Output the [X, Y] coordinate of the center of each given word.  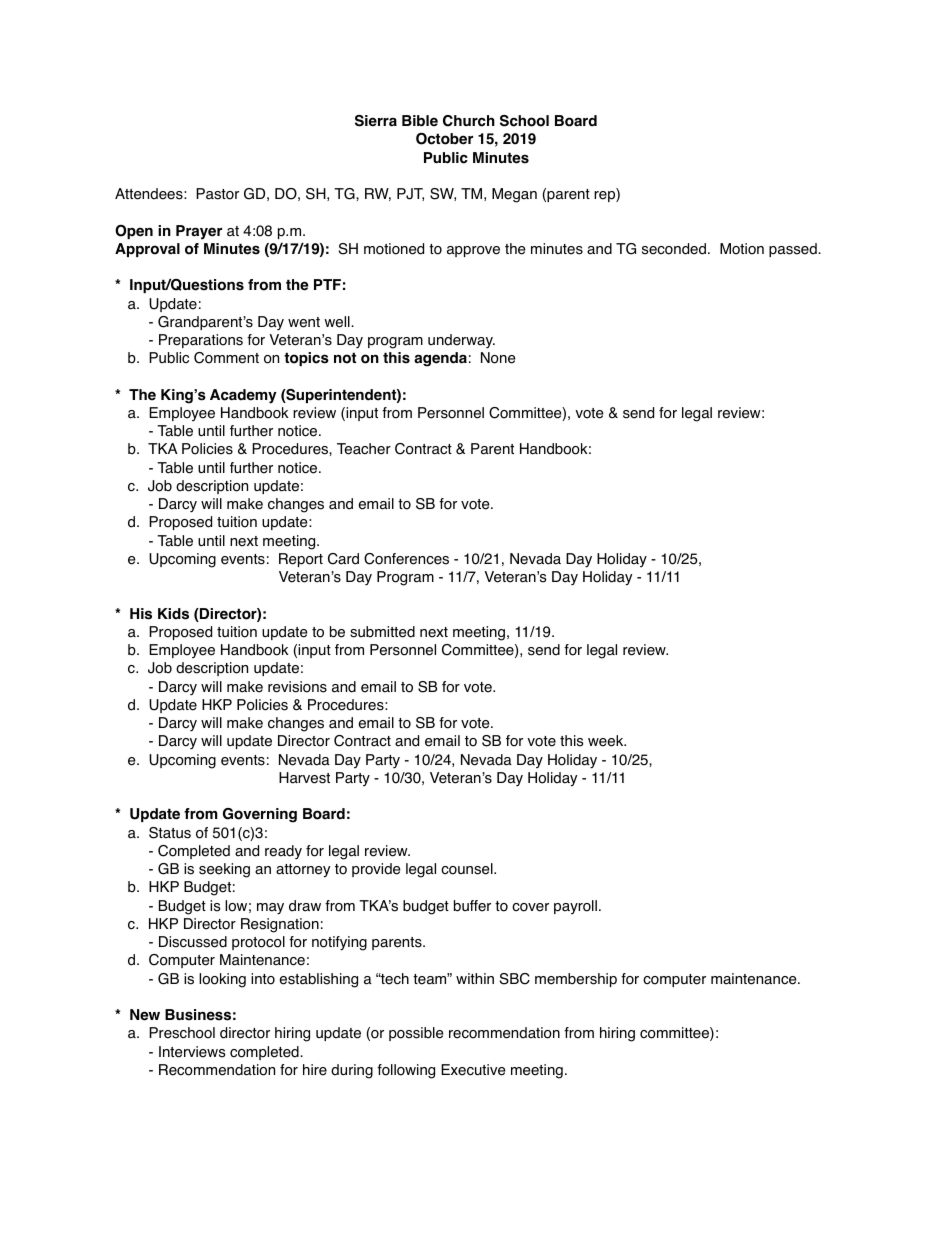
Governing [260, 815]
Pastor [217, 194]
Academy [243, 396]
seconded [674, 249]
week [607, 741]
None [498, 358]
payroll [575, 907]
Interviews [192, 1052]
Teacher [364, 449]
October [444, 139]
